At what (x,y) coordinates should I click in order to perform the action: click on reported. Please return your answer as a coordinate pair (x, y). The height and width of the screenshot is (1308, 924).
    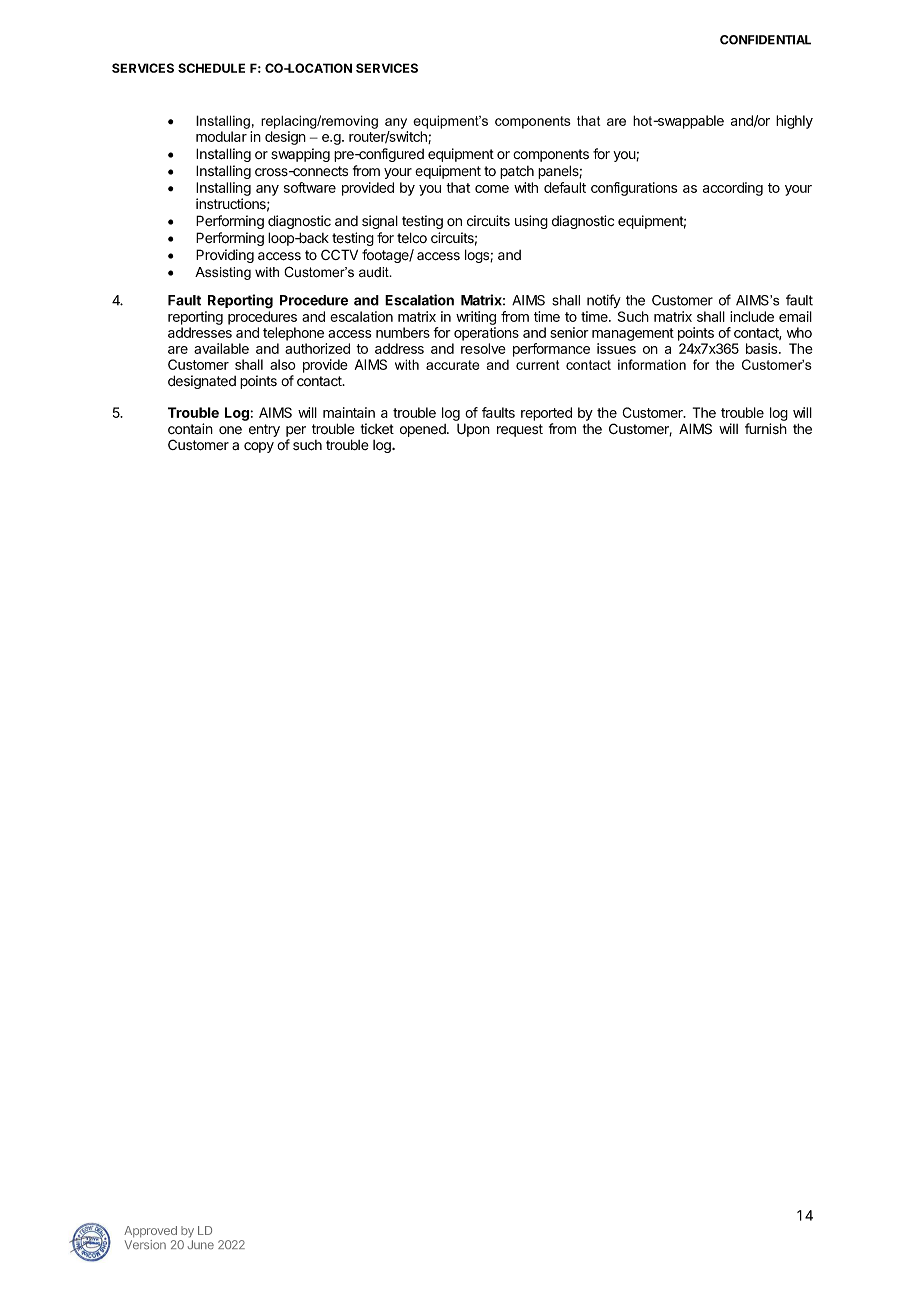
    Looking at the image, I should click on (546, 414).
